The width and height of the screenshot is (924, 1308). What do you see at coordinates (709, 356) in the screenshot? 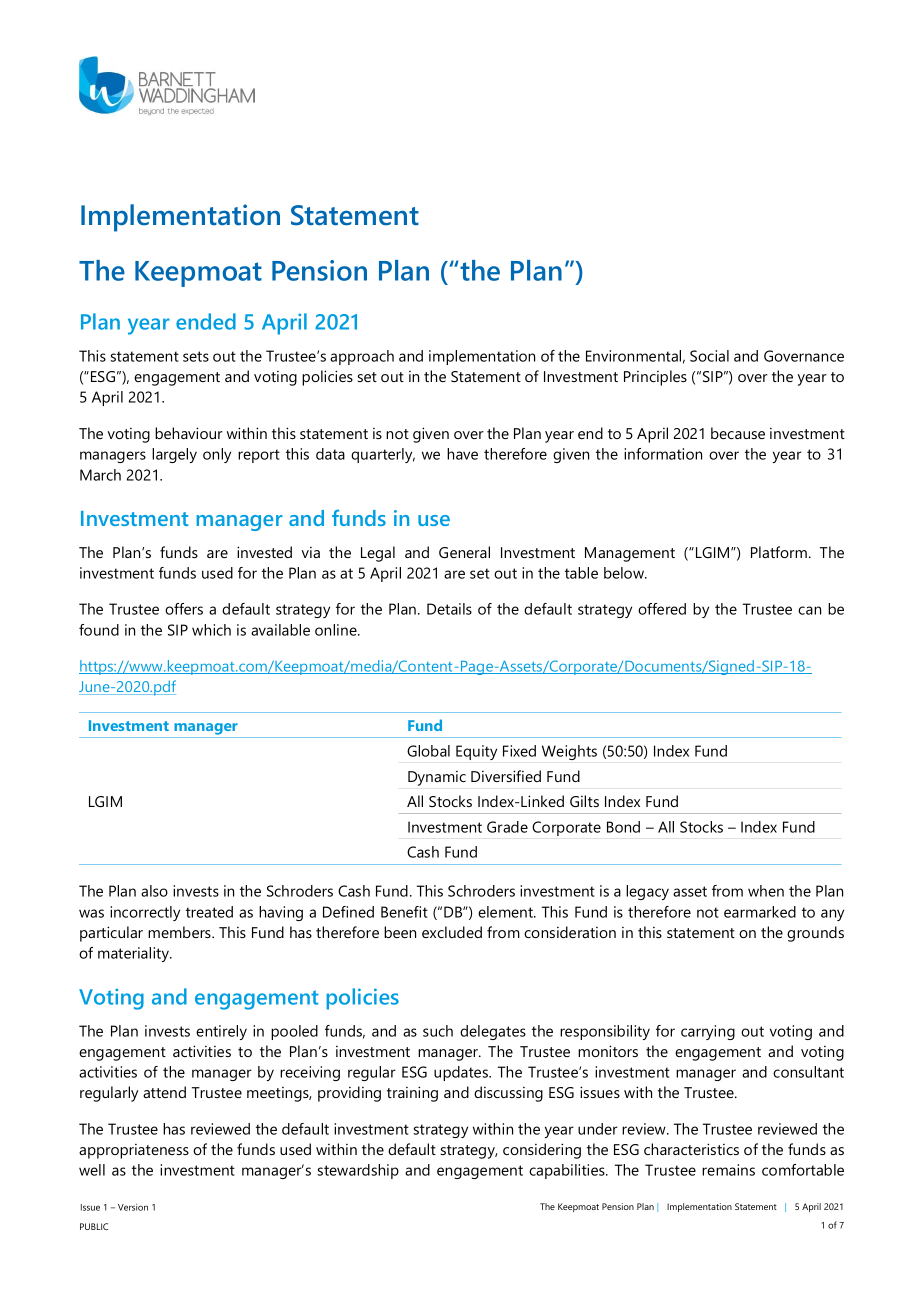
I see `Social` at bounding box center [709, 356].
